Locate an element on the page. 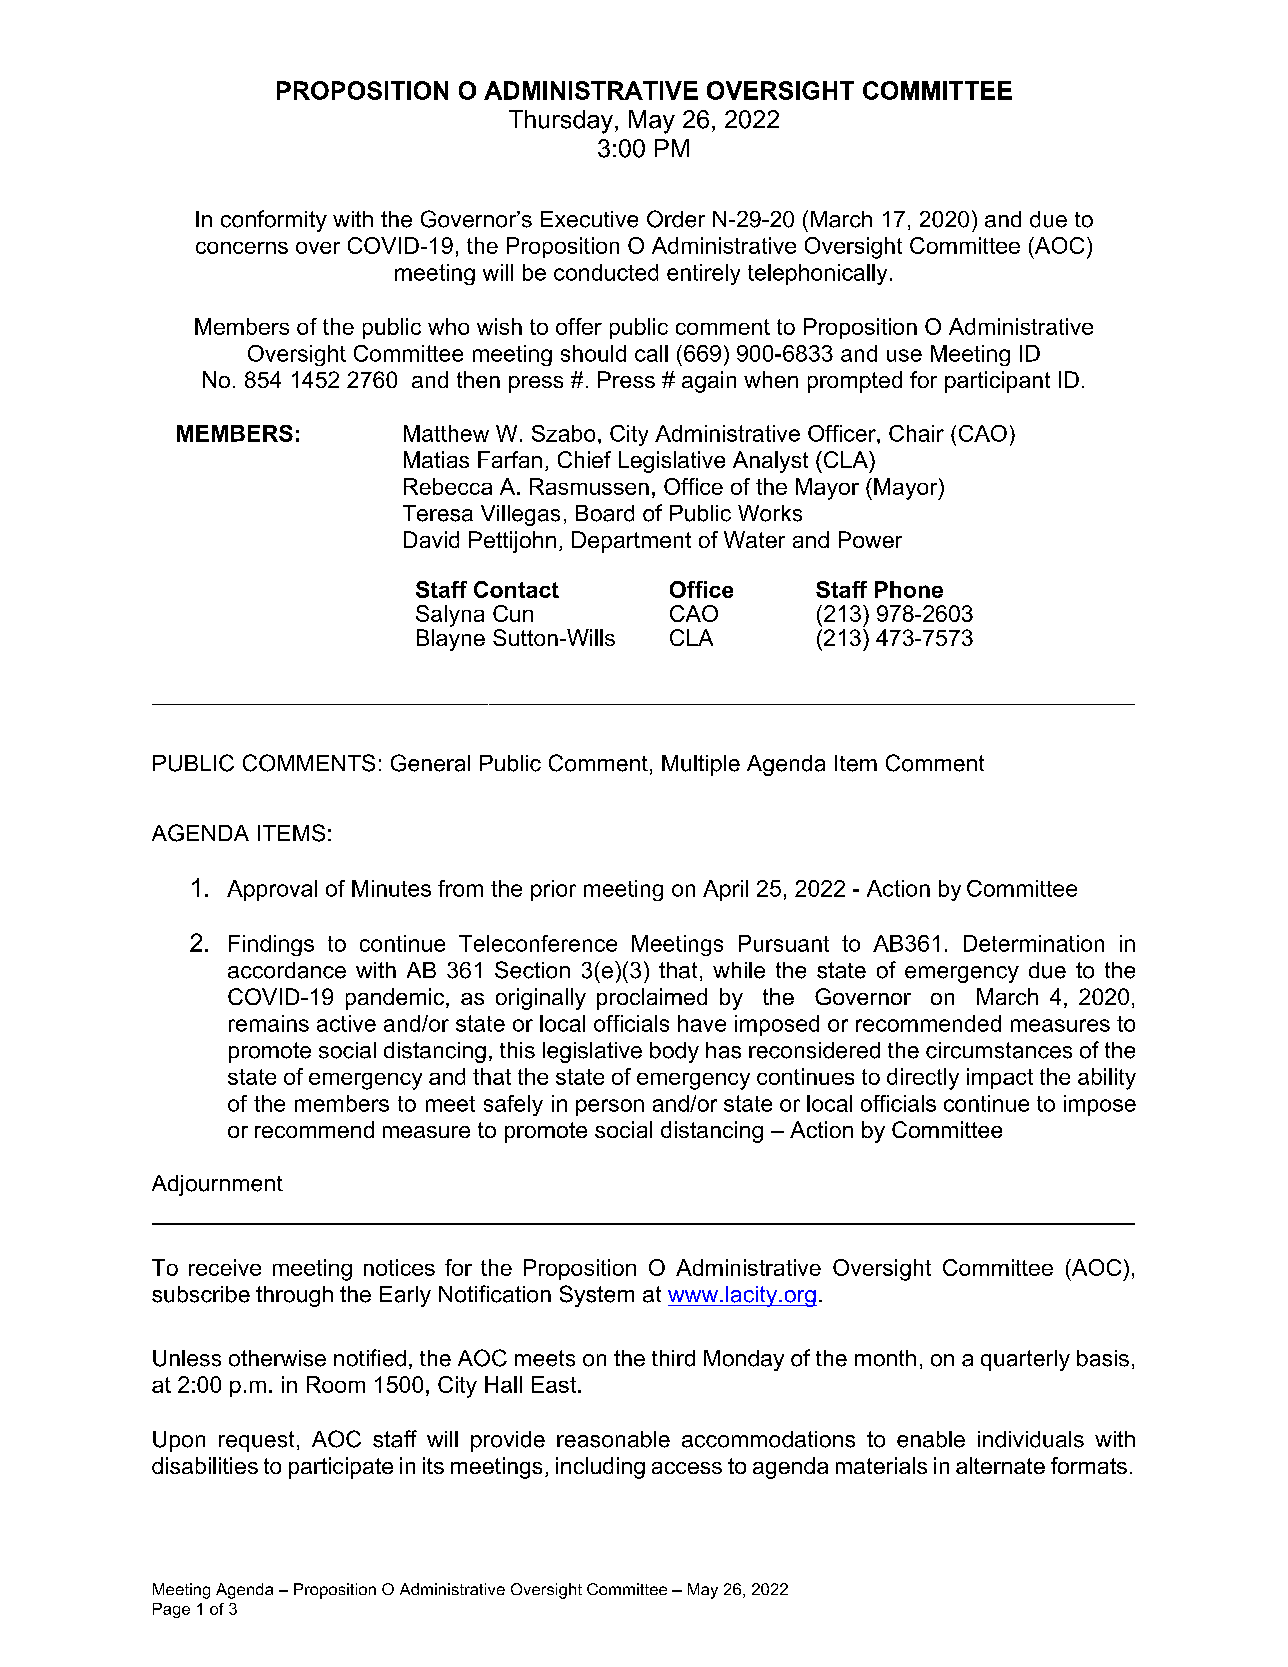 The height and width of the page is (1667, 1288). Page is located at coordinates (171, 1610).
